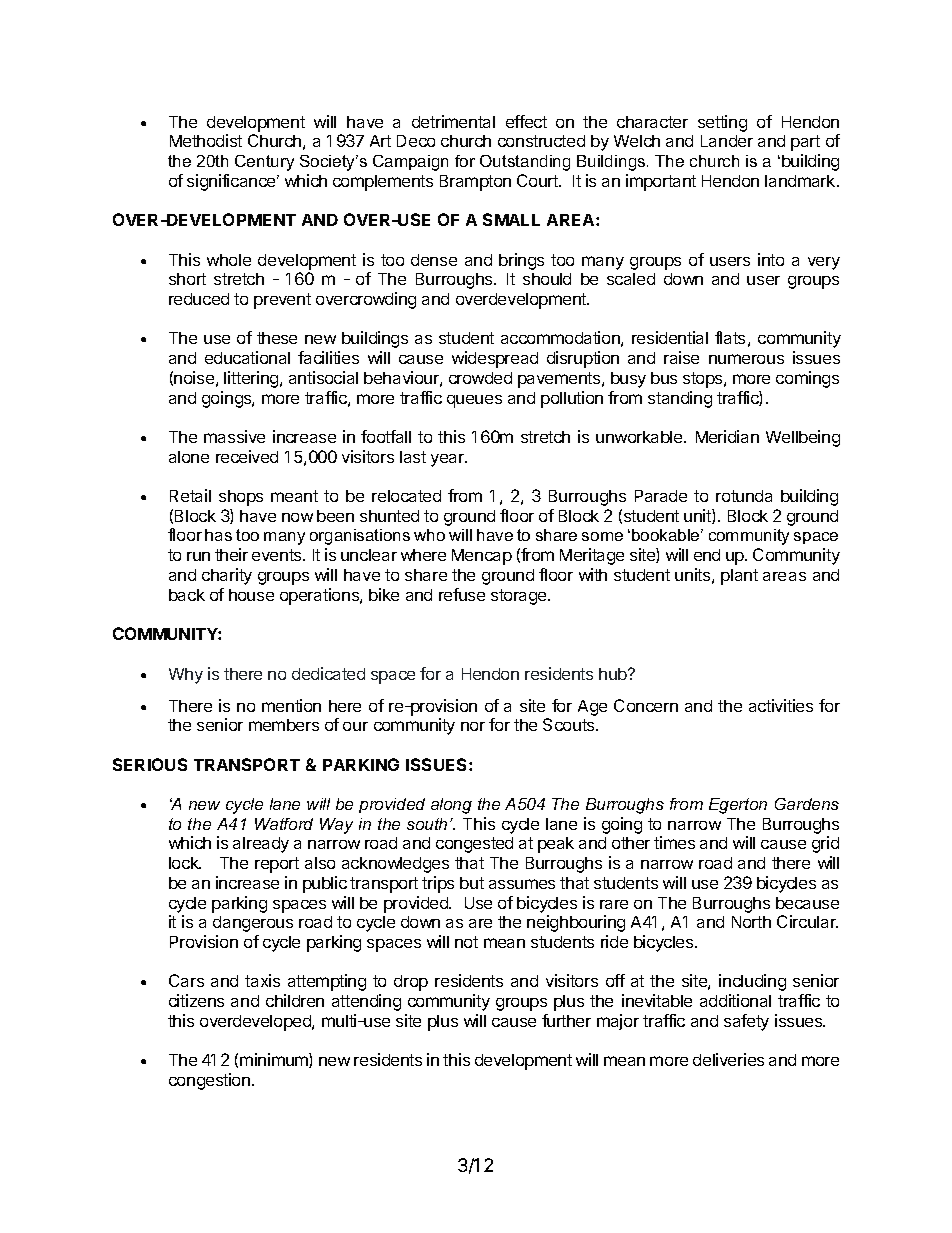  What do you see at coordinates (275, 1060) in the document?
I see `minimum` at bounding box center [275, 1060].
